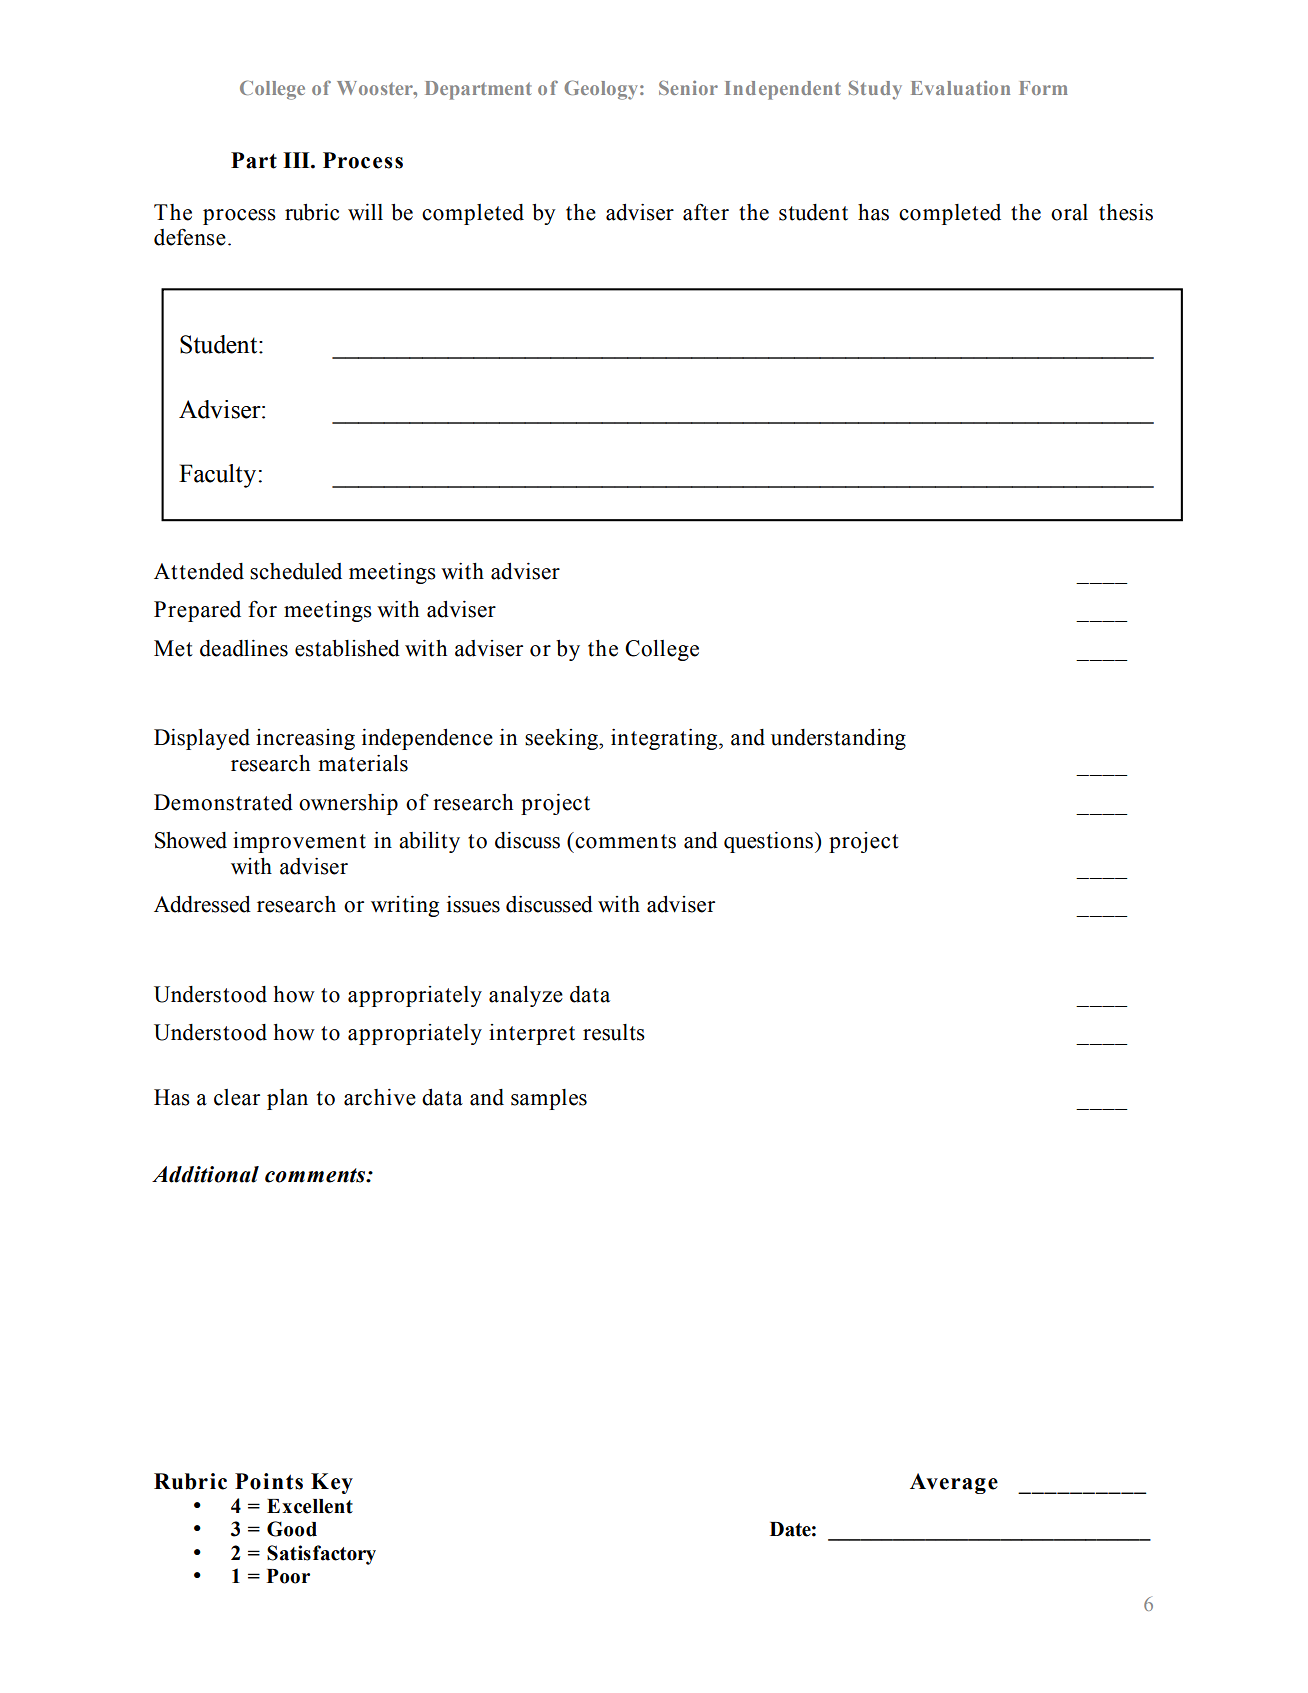 This image has height=1693, width=1308. What do you see at coordinates (665, 739) in the image?
I see `integrating` at bounding box center [665, 739].
